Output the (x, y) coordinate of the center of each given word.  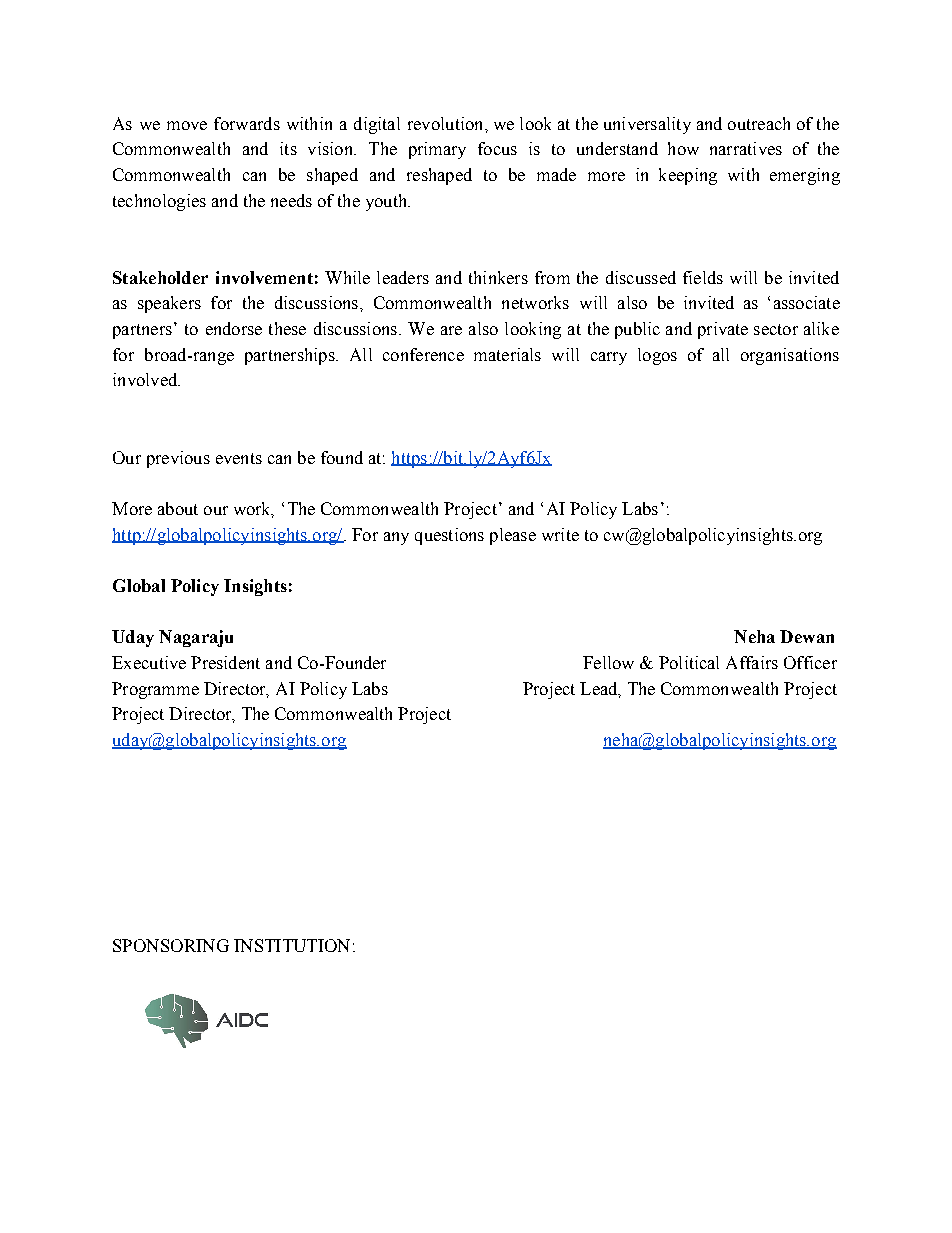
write (560, 534)
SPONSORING (171, 945)
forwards (247, 123)
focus (497, 148)
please (513, 536)
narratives (746, 148)
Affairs (752, 662)
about (178, 508)
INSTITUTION (292, 945)
